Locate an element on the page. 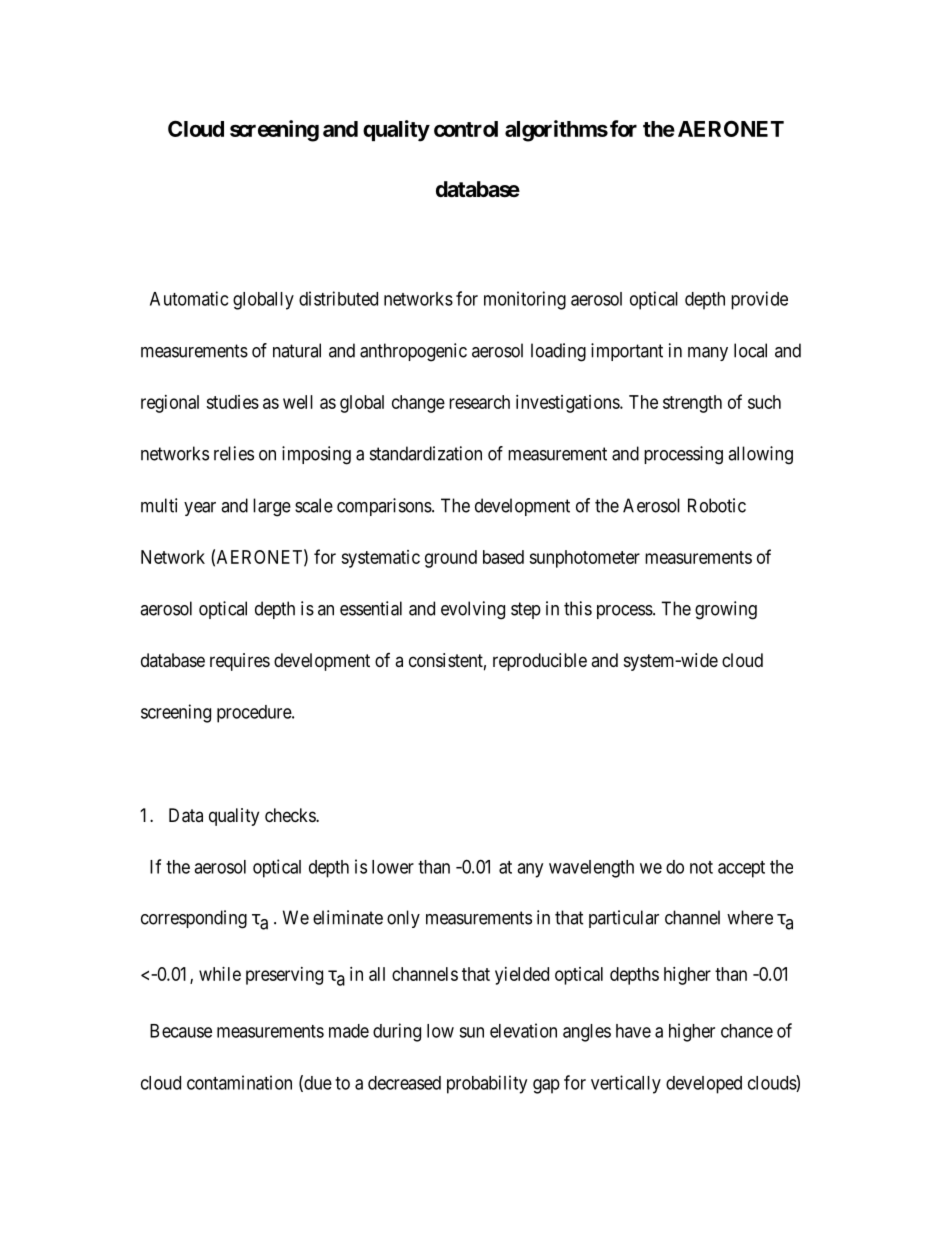 Image resolution: width=952 pixels, height=1233 pixels. Robotic is located at coordinates (717, 505).
